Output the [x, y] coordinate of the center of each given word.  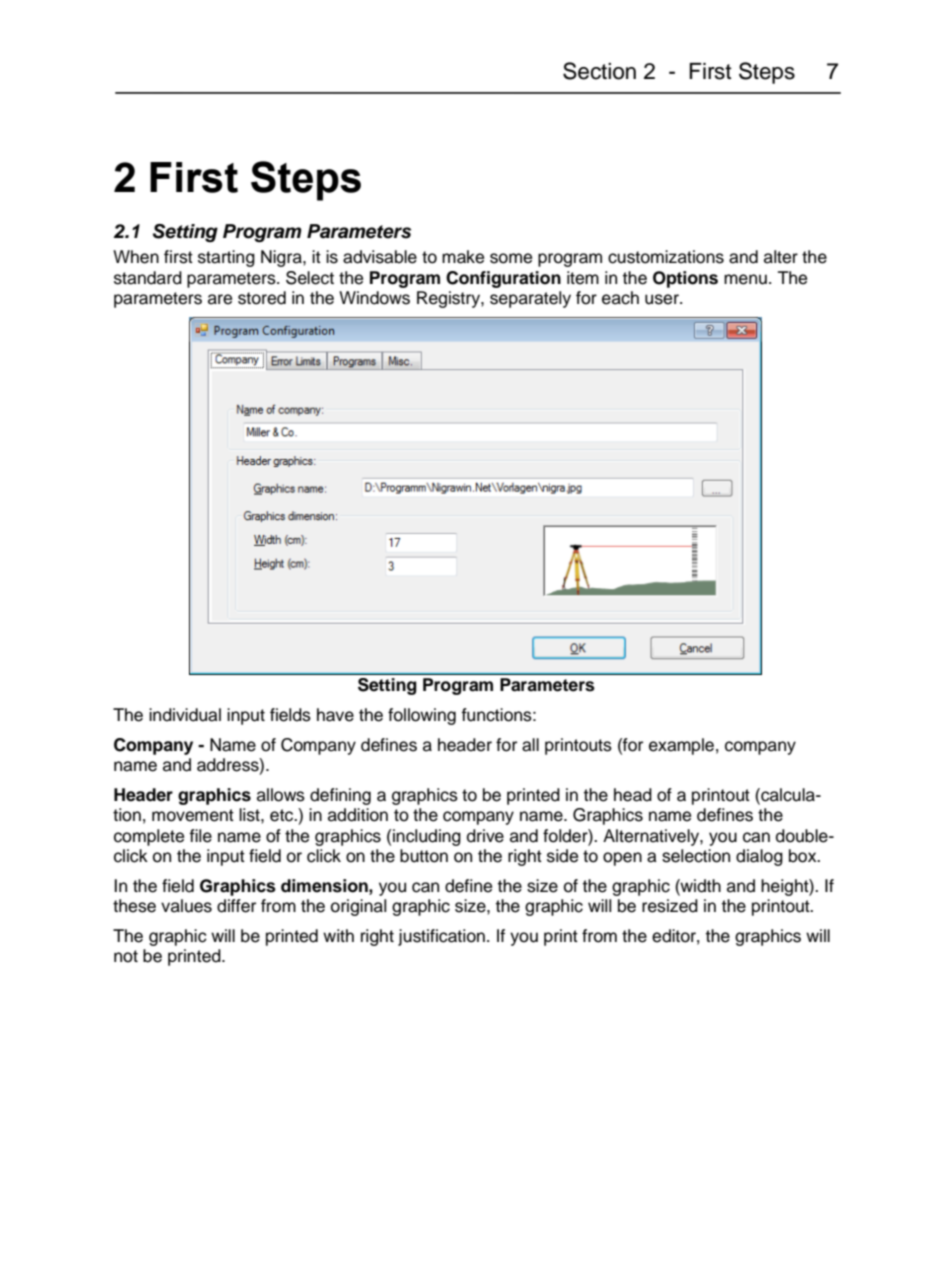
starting [226, 258]
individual [185, 715]
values [186, 906]
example [681, 746]
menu [745, 279]
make [463, 257]
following [422, 716]
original [358, 907]
